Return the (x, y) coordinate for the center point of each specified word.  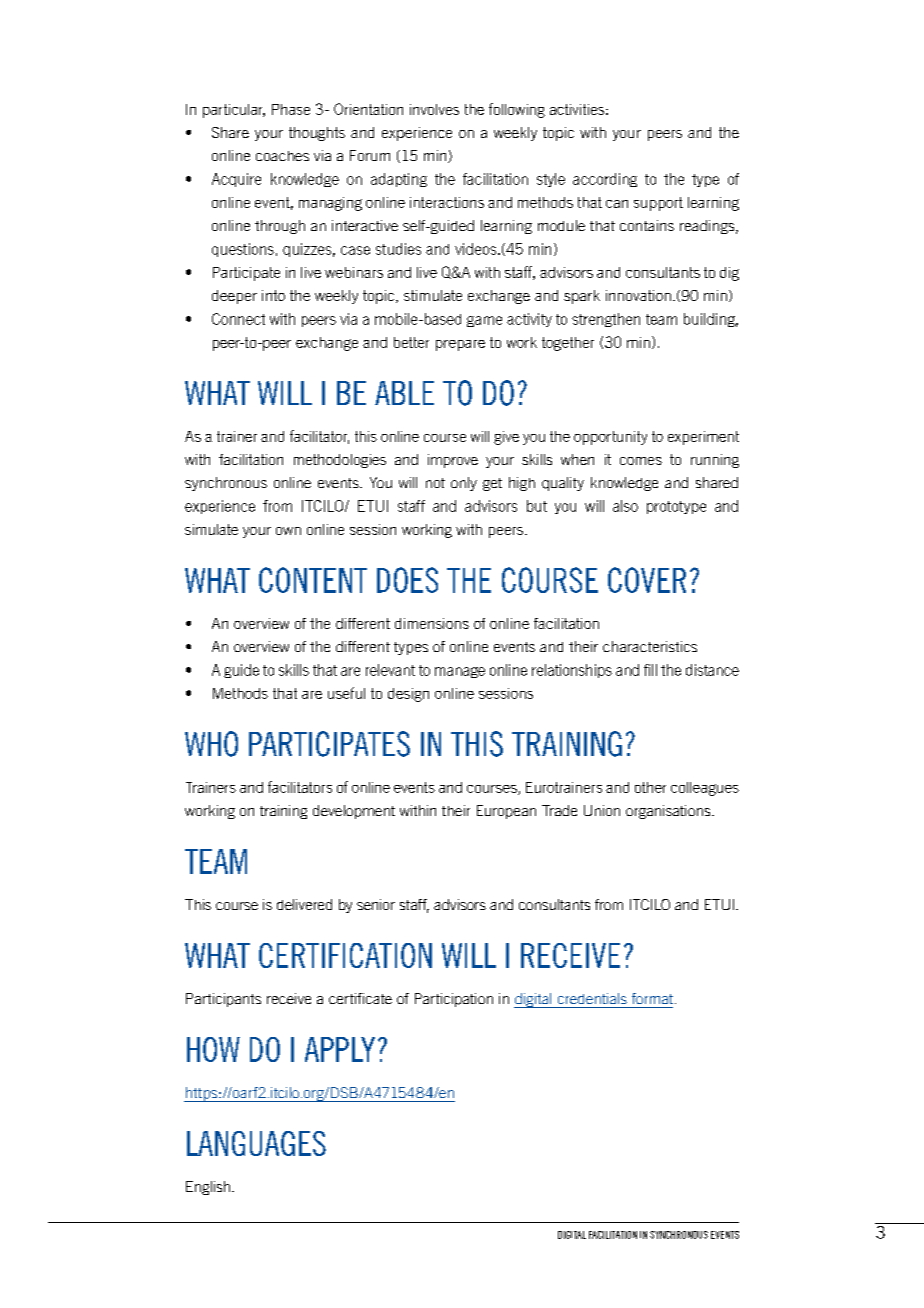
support (658, 204)
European (506, 812)
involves (434, 109)
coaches (282, 156)
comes (641, 461)
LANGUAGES (256, 1143)
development (354, 812)
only (464, 484)
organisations (669, 812)
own (288, 531)
